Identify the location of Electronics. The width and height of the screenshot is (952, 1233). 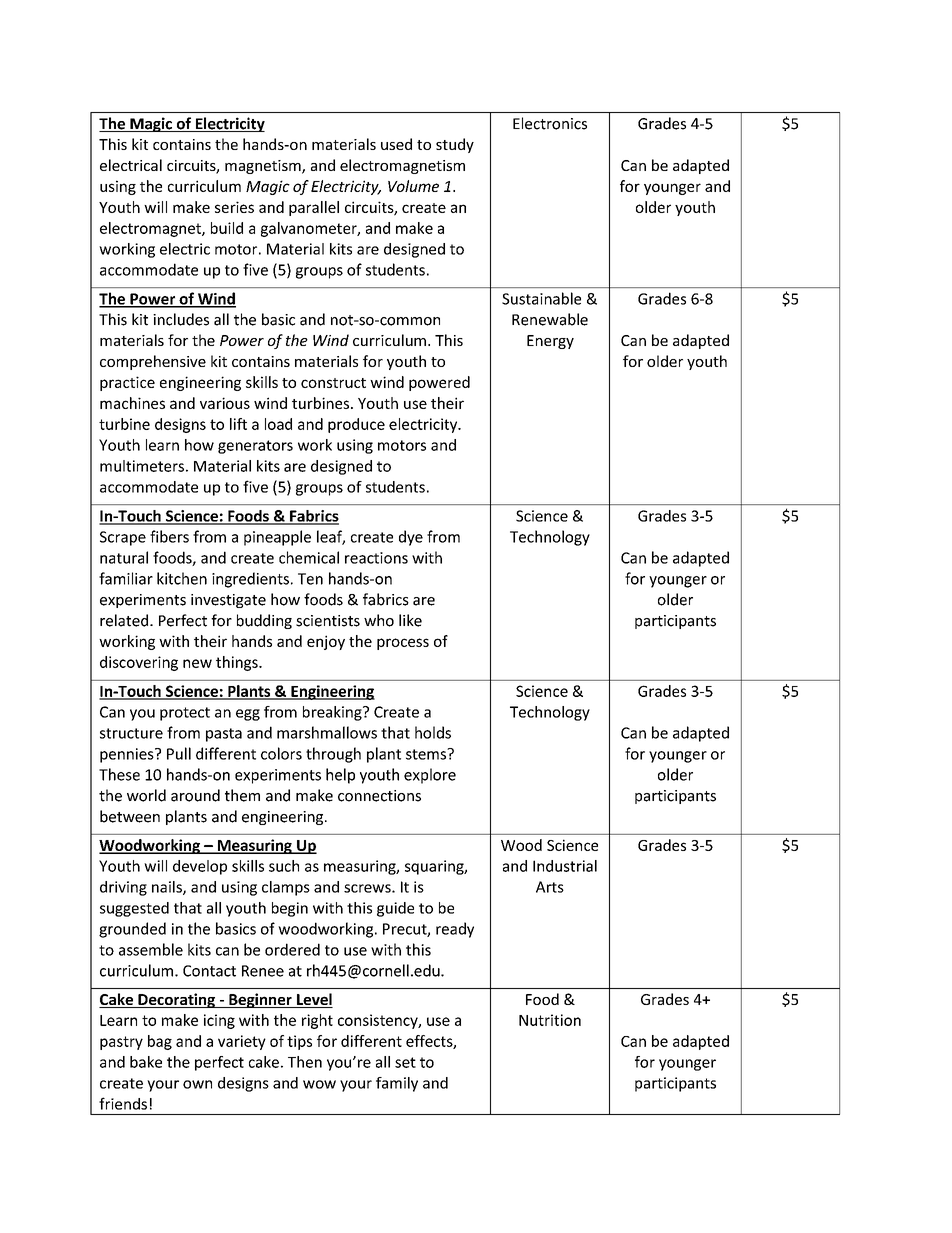
(550, 123).
